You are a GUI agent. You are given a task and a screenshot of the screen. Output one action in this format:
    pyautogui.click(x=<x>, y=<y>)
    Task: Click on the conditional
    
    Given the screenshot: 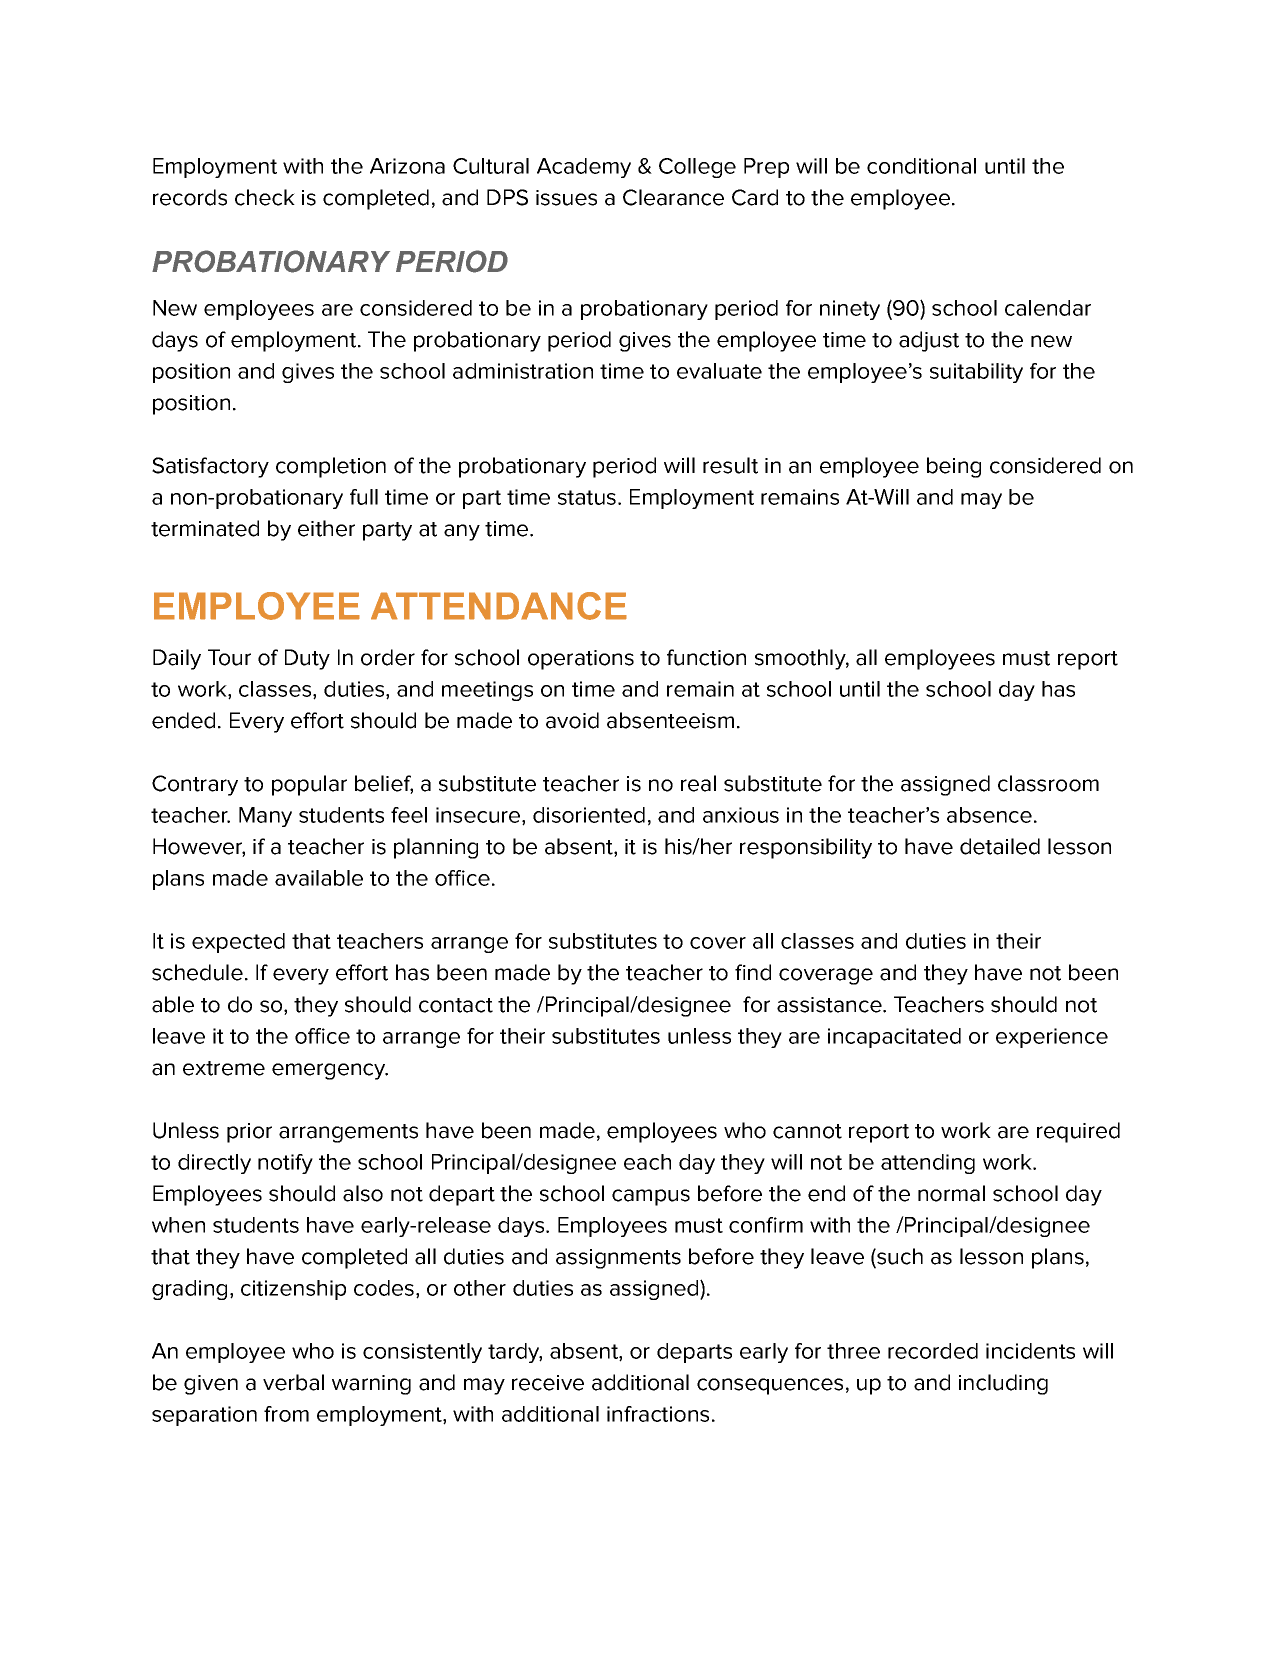 What is the action you would take?
    pyautogui.click(x=921, y=166)
